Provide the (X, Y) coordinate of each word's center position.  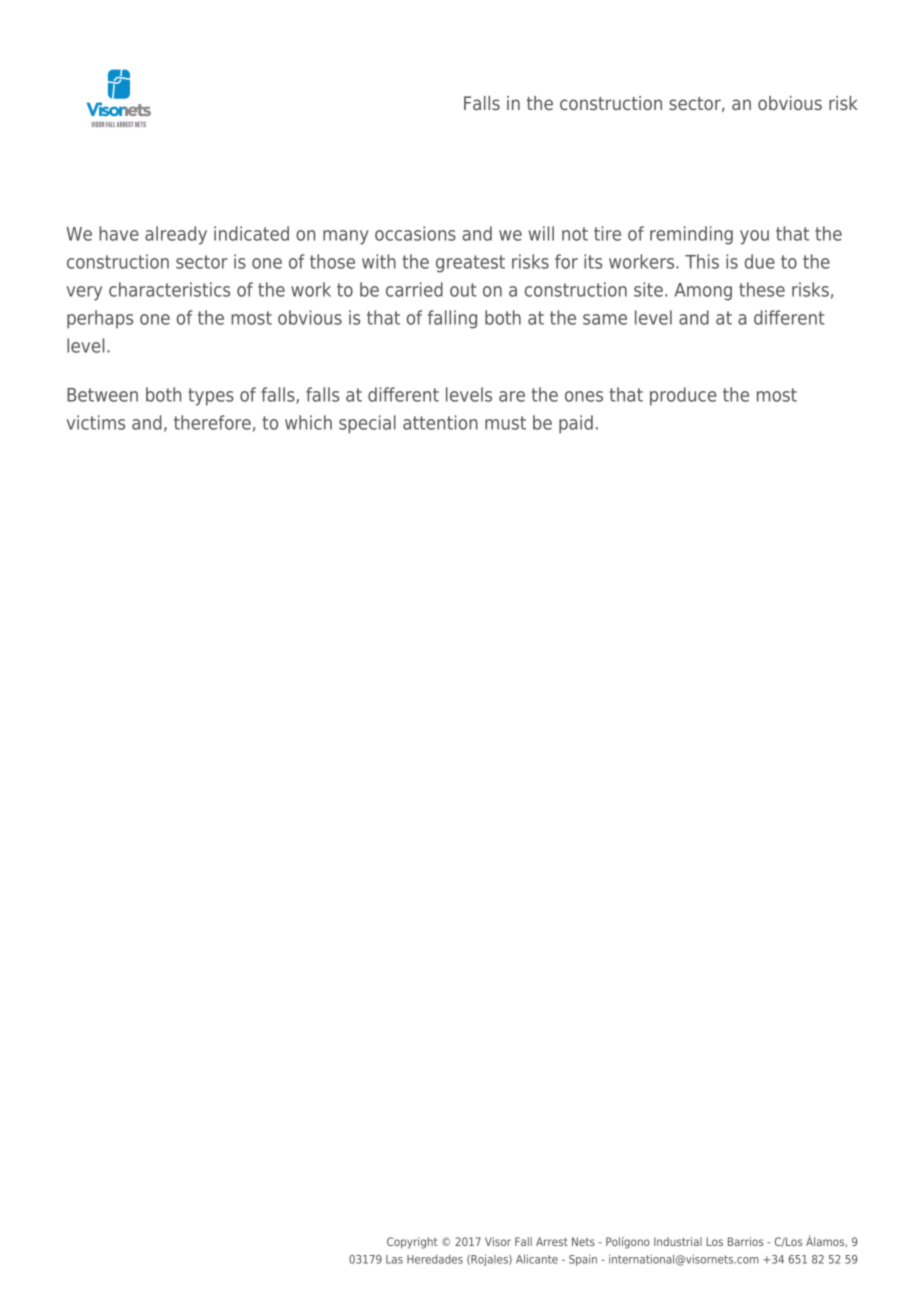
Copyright (412, 1243)
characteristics (169, 289)
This (702, 261)
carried (414, 289)
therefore (212, 422)
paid (576, 424)
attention (440, 422)
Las (394, 1259)
